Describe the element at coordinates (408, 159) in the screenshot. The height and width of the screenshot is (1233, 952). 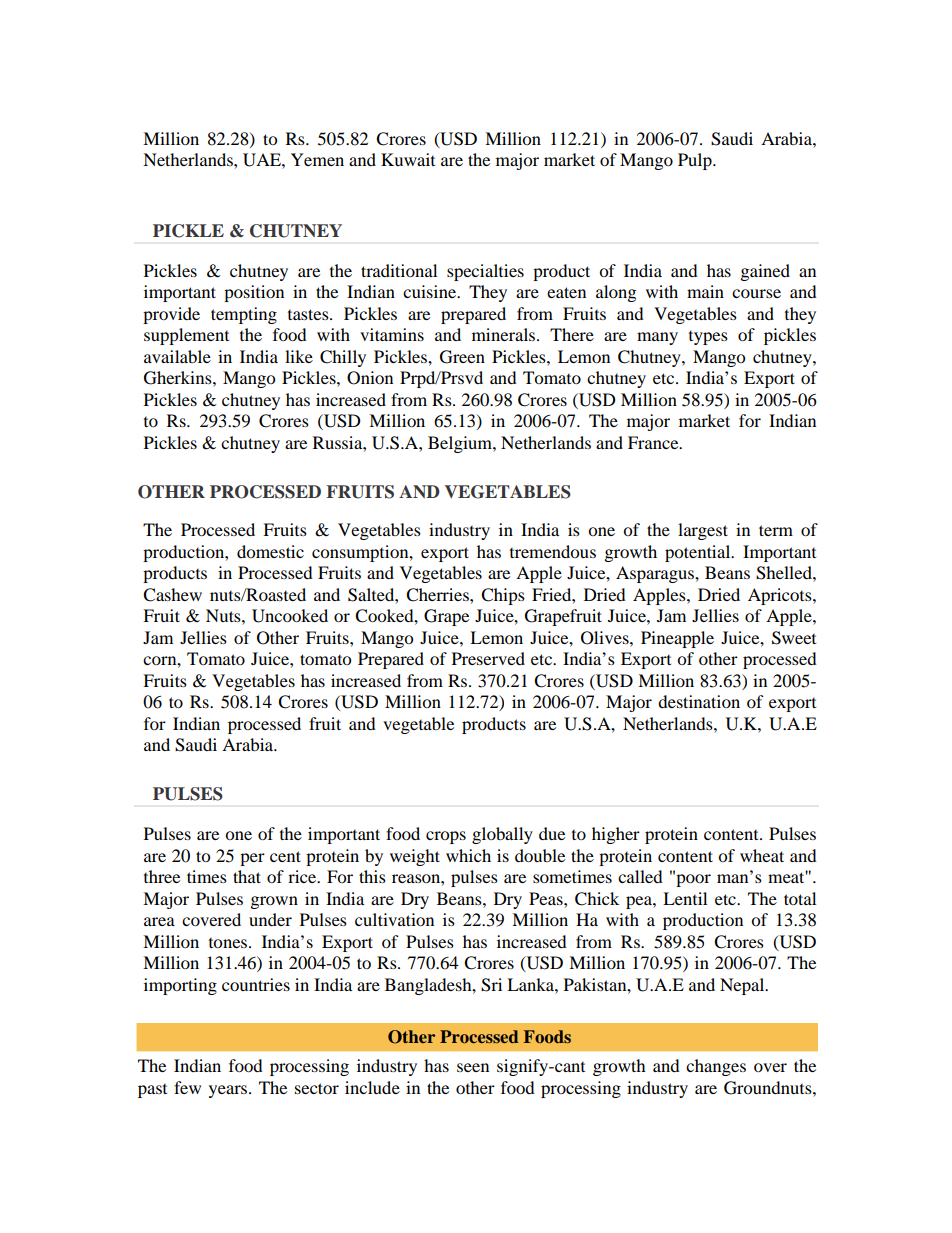
I see `Kuwait` at that location.
